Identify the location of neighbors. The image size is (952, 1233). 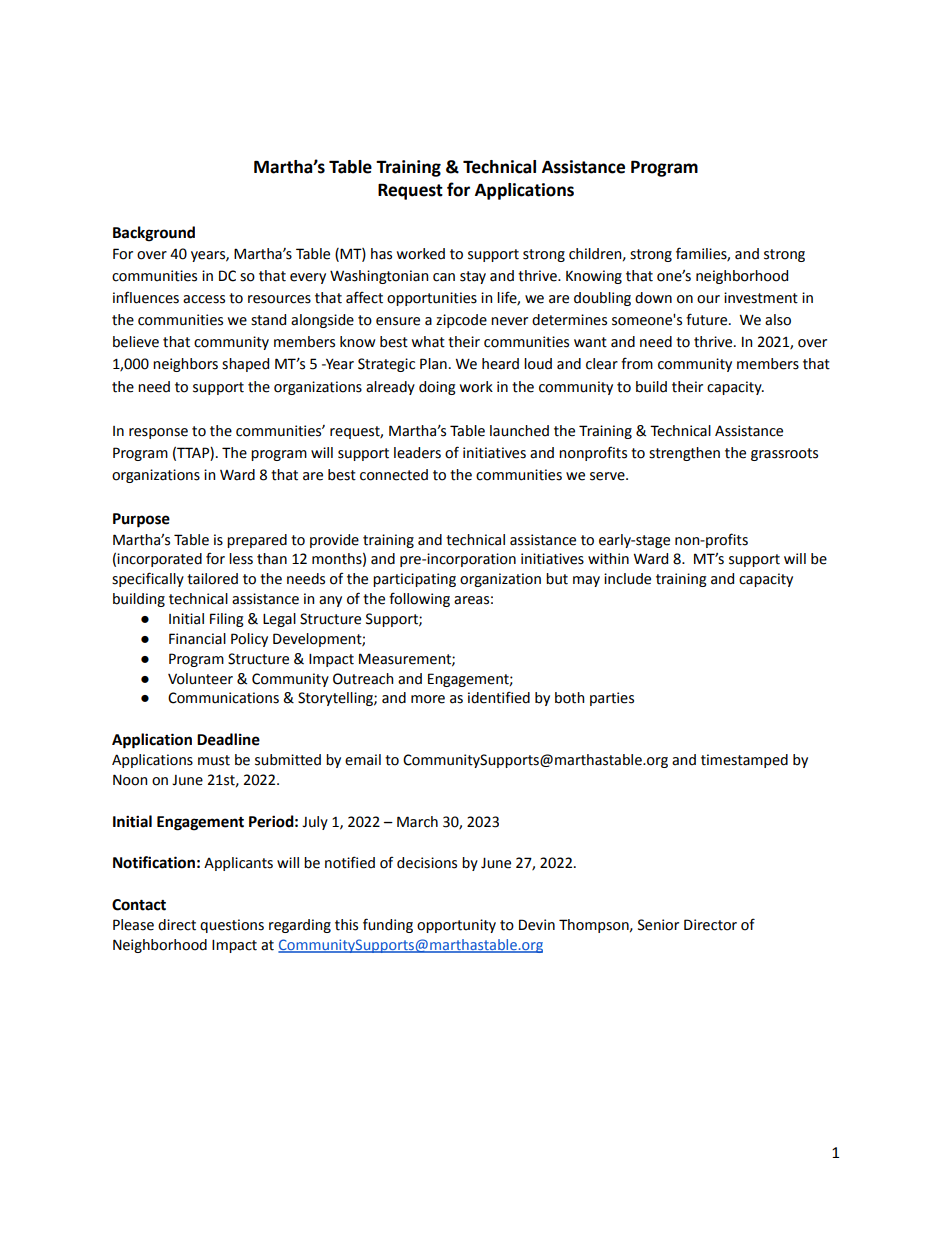
(185, 365).
